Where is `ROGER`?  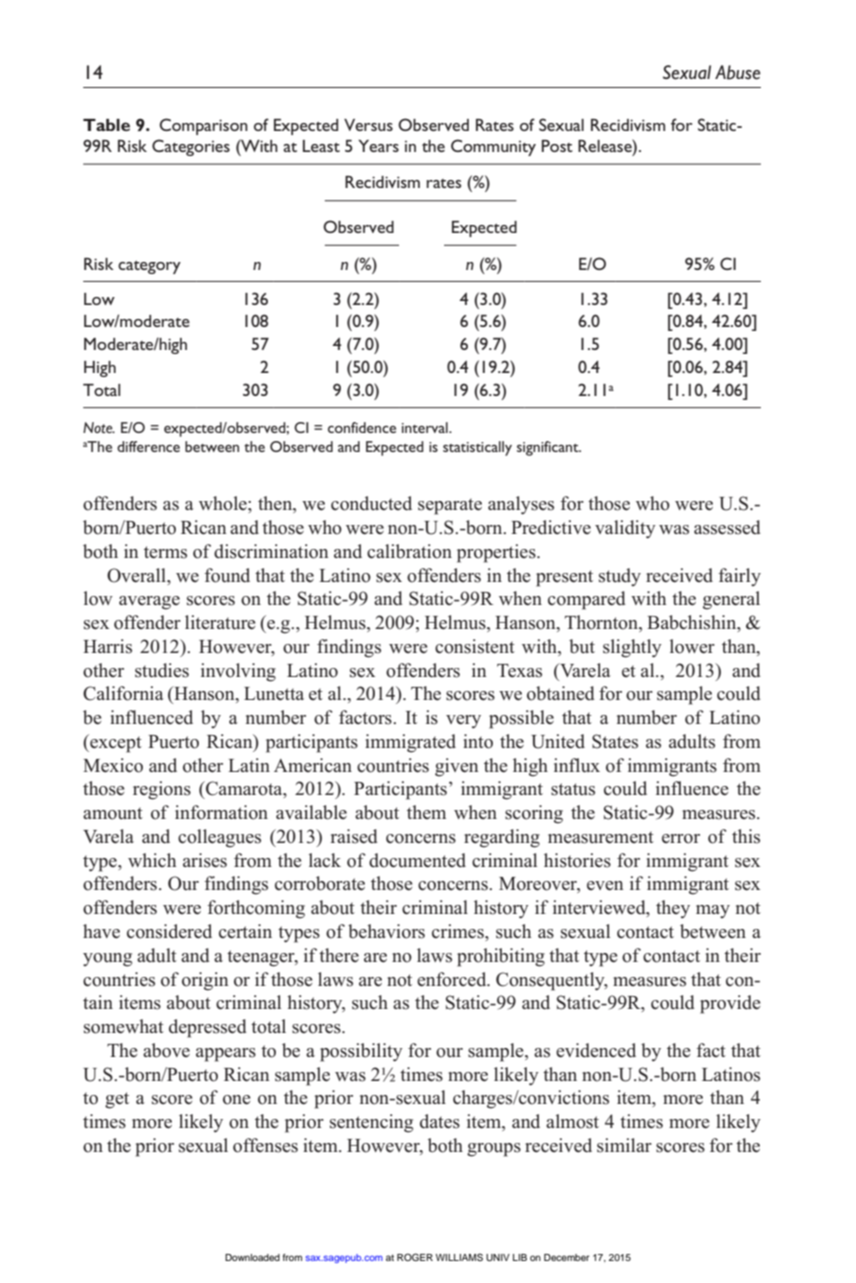
ROGER is located at coordinates (415, 1257).
